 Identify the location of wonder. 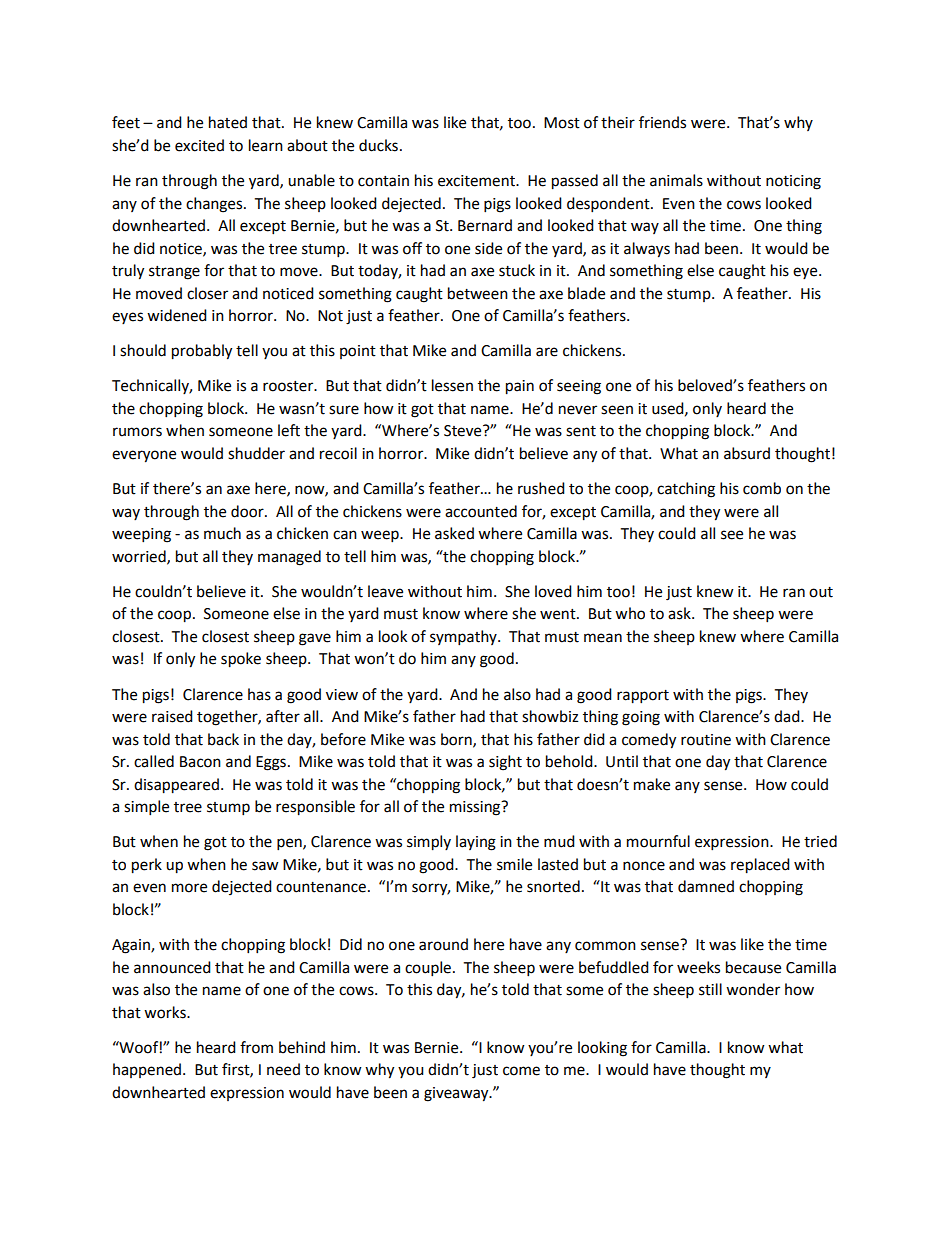
(753, 989).
